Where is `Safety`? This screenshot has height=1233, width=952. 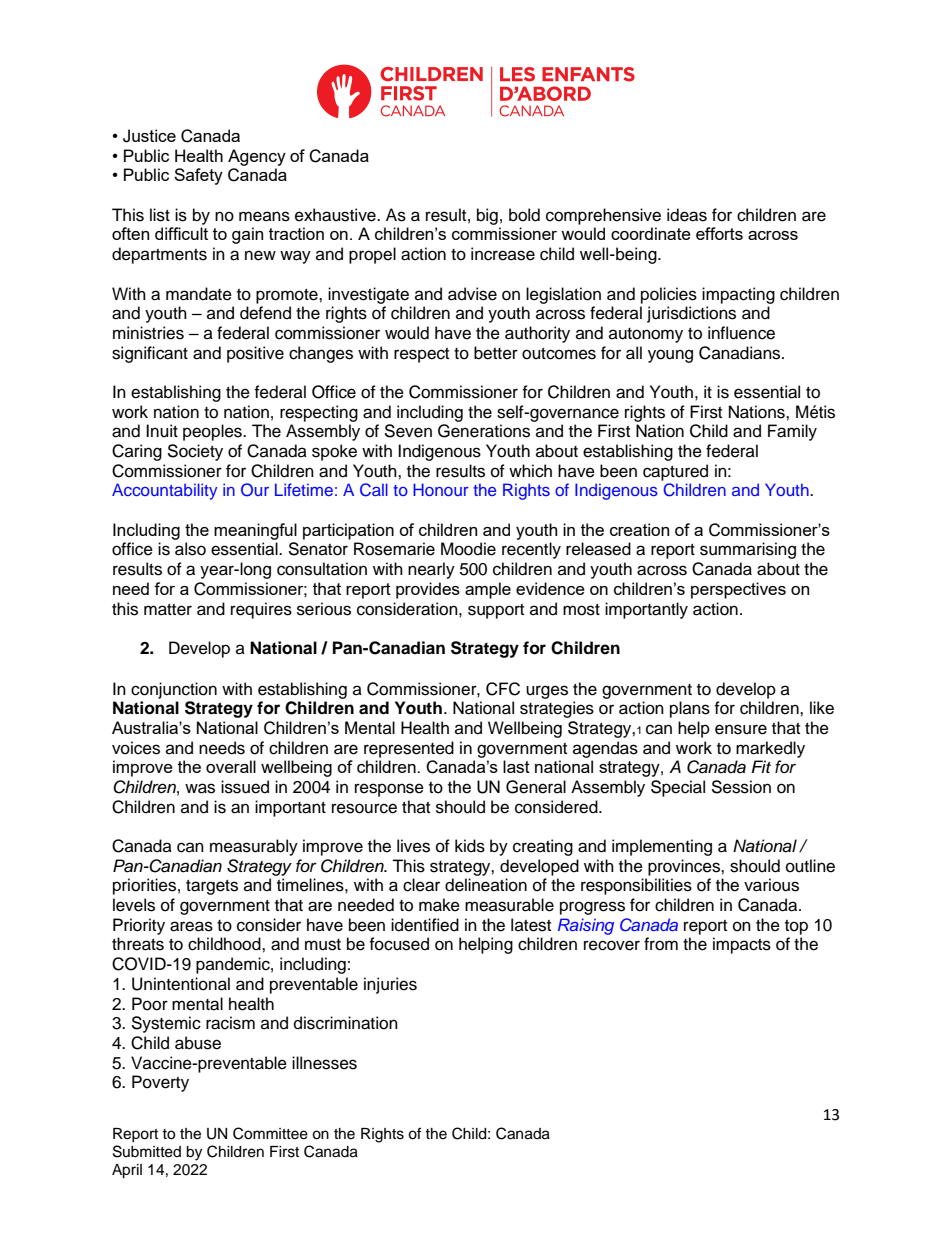
Safety is located at coordinates (198, 176).
